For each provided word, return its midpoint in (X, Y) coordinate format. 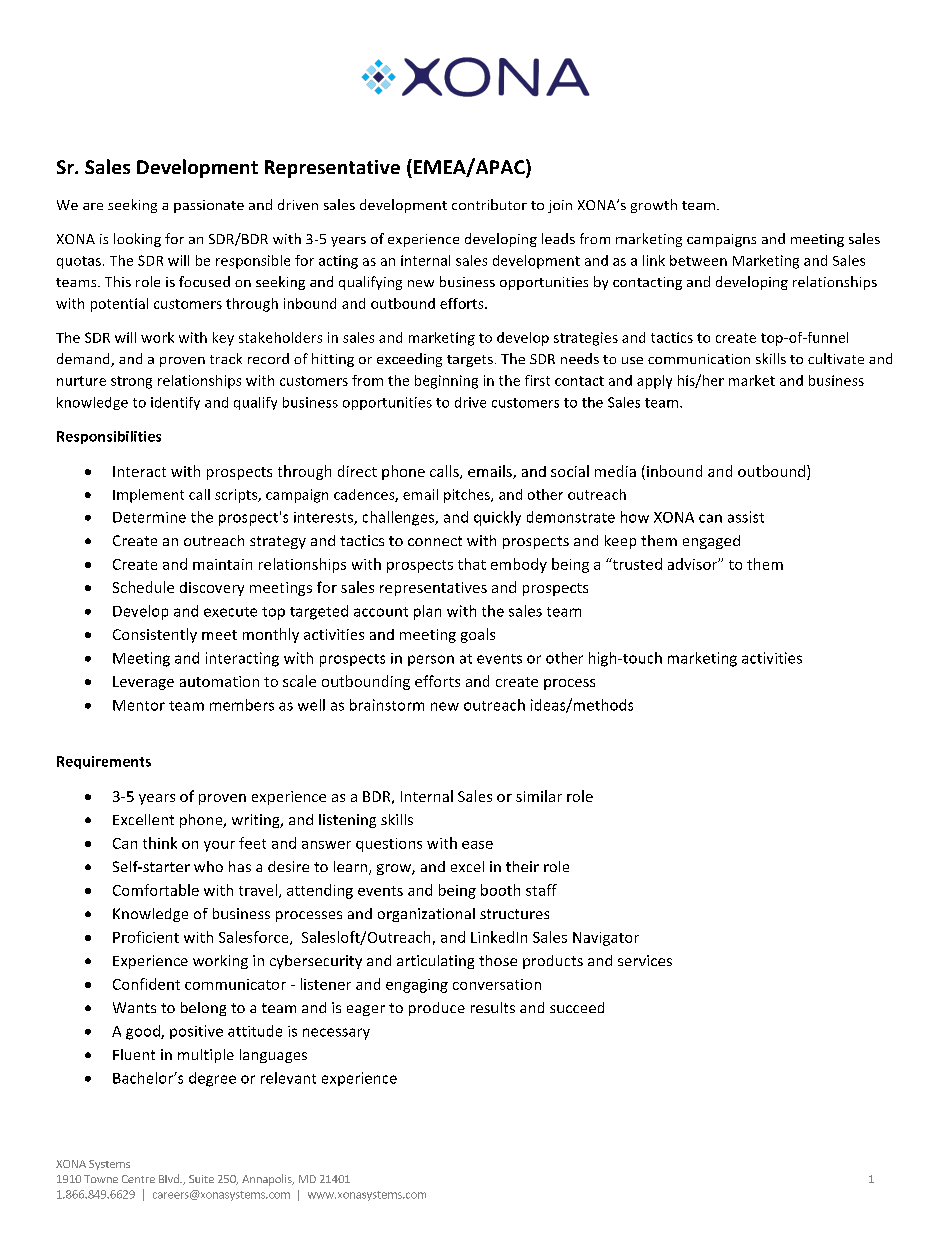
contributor (489, 204)
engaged (711, 542)
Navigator (606, 939)
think (160, 843)
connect (435, 541)
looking (137, 240)
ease (477, 845)
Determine (149, 517)
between (698, 260)
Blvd (170, 1178)
